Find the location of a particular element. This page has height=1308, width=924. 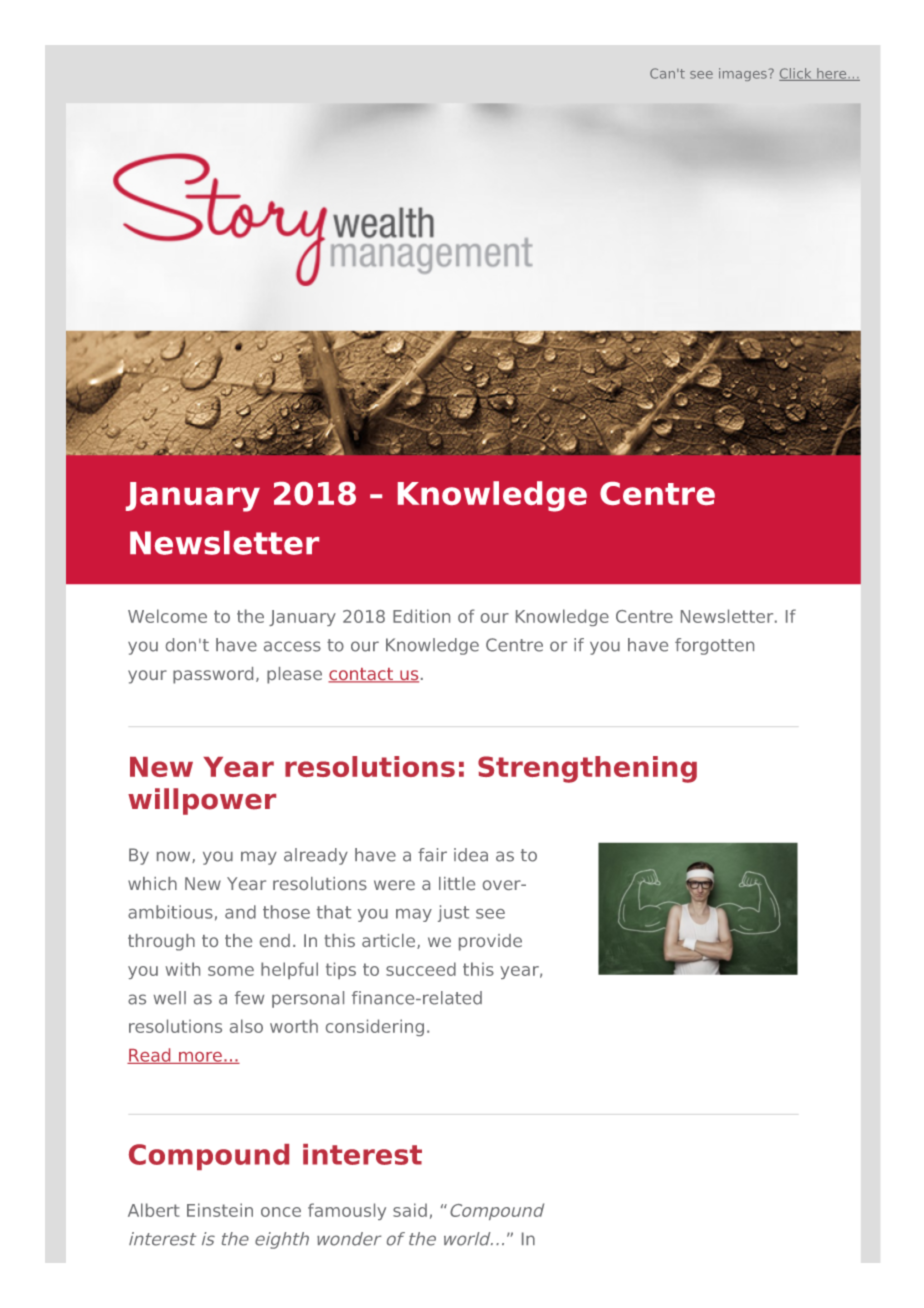

idea is located at coordinates (471, 855).
